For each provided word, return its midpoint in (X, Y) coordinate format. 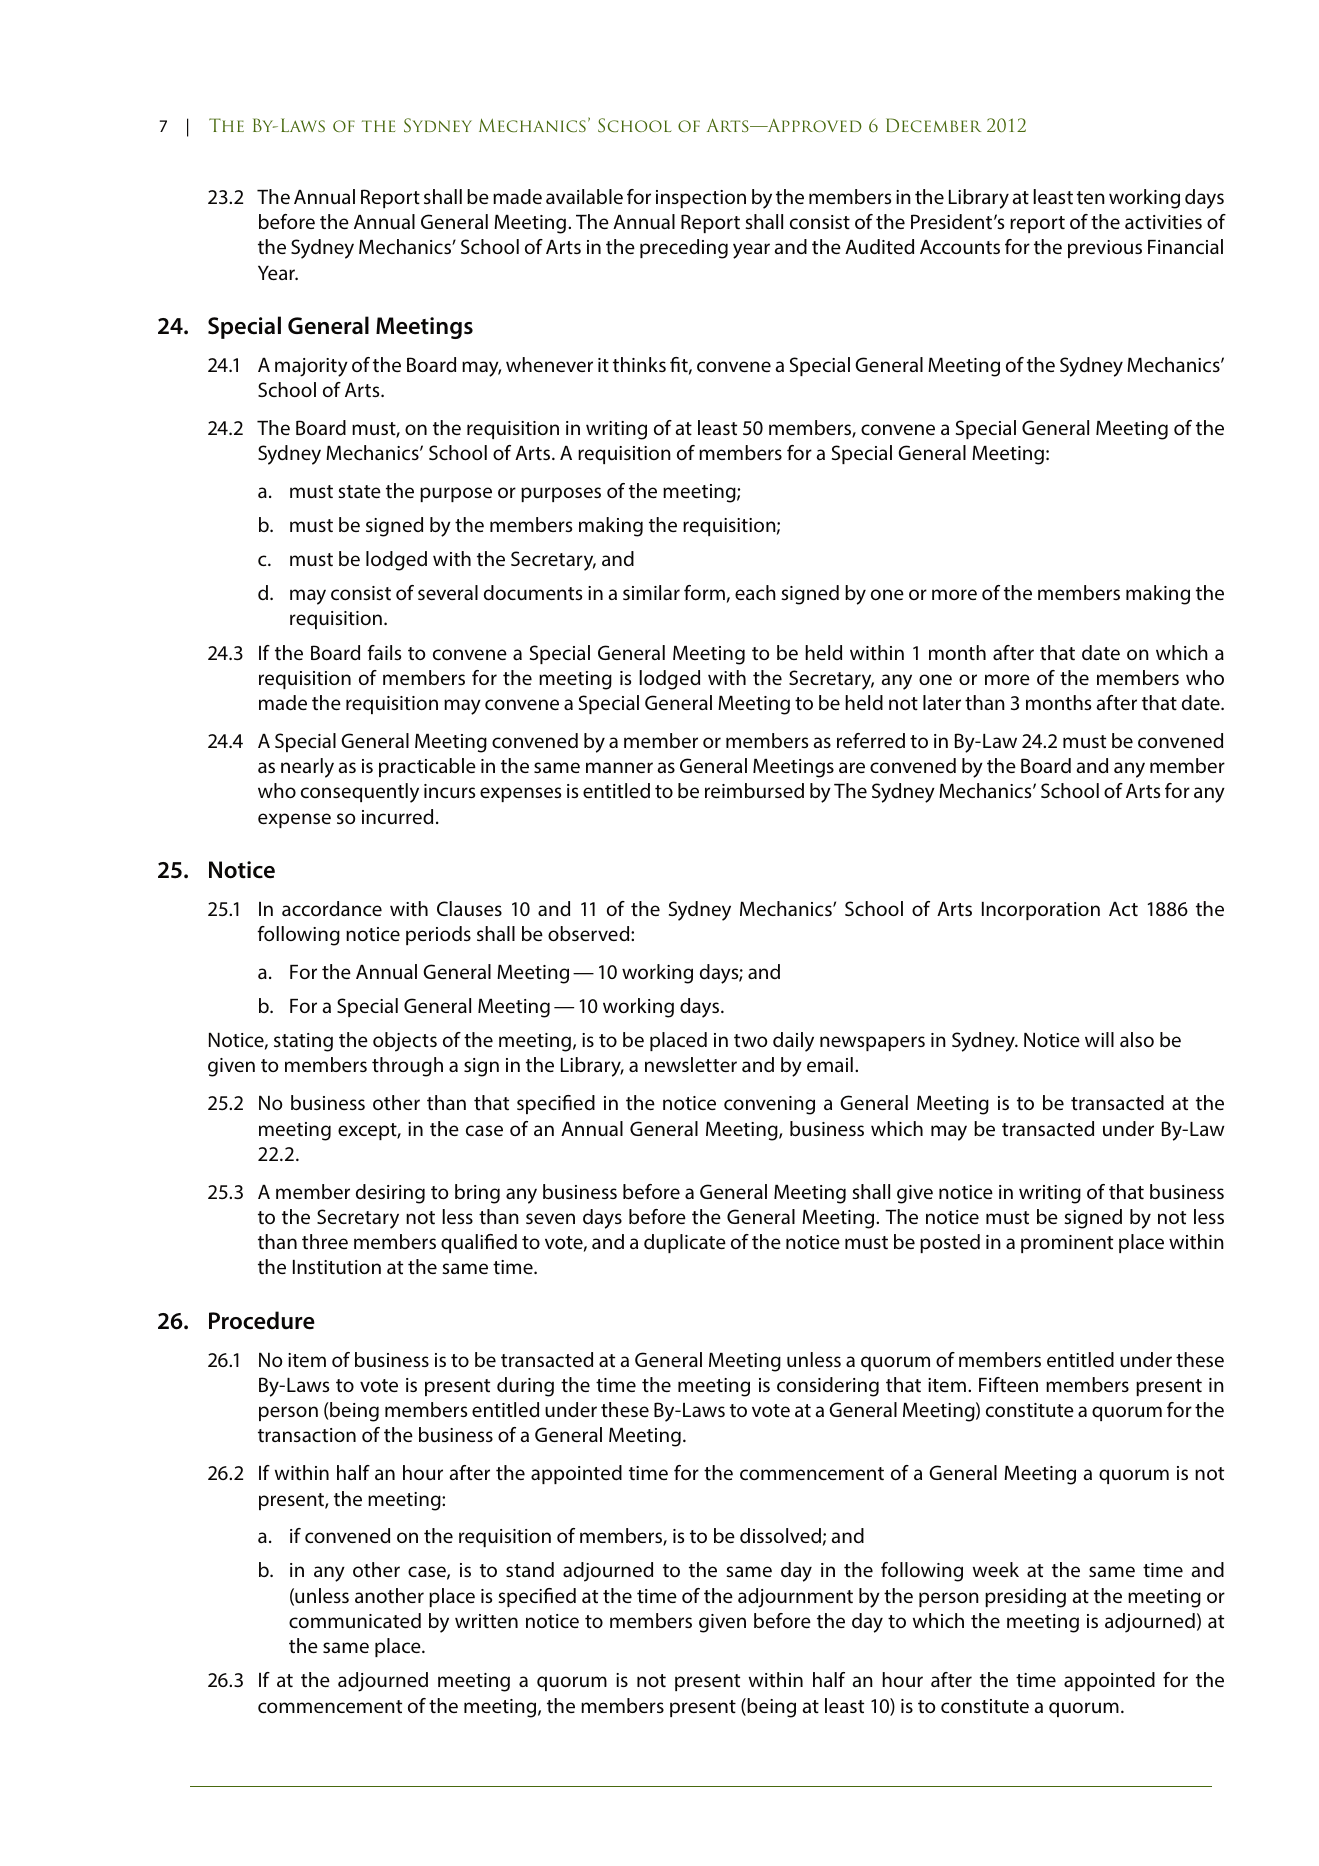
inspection (701, 199)
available (584, 196)
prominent (1067, 1244)
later (942, 702)
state (359, 491)
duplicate (685, 1243)
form (704, 592)
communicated (355, 1620)
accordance (332, 908)
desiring (390, 1194)
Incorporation (1041, 911)
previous (1105, 249)
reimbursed (754, 791)
